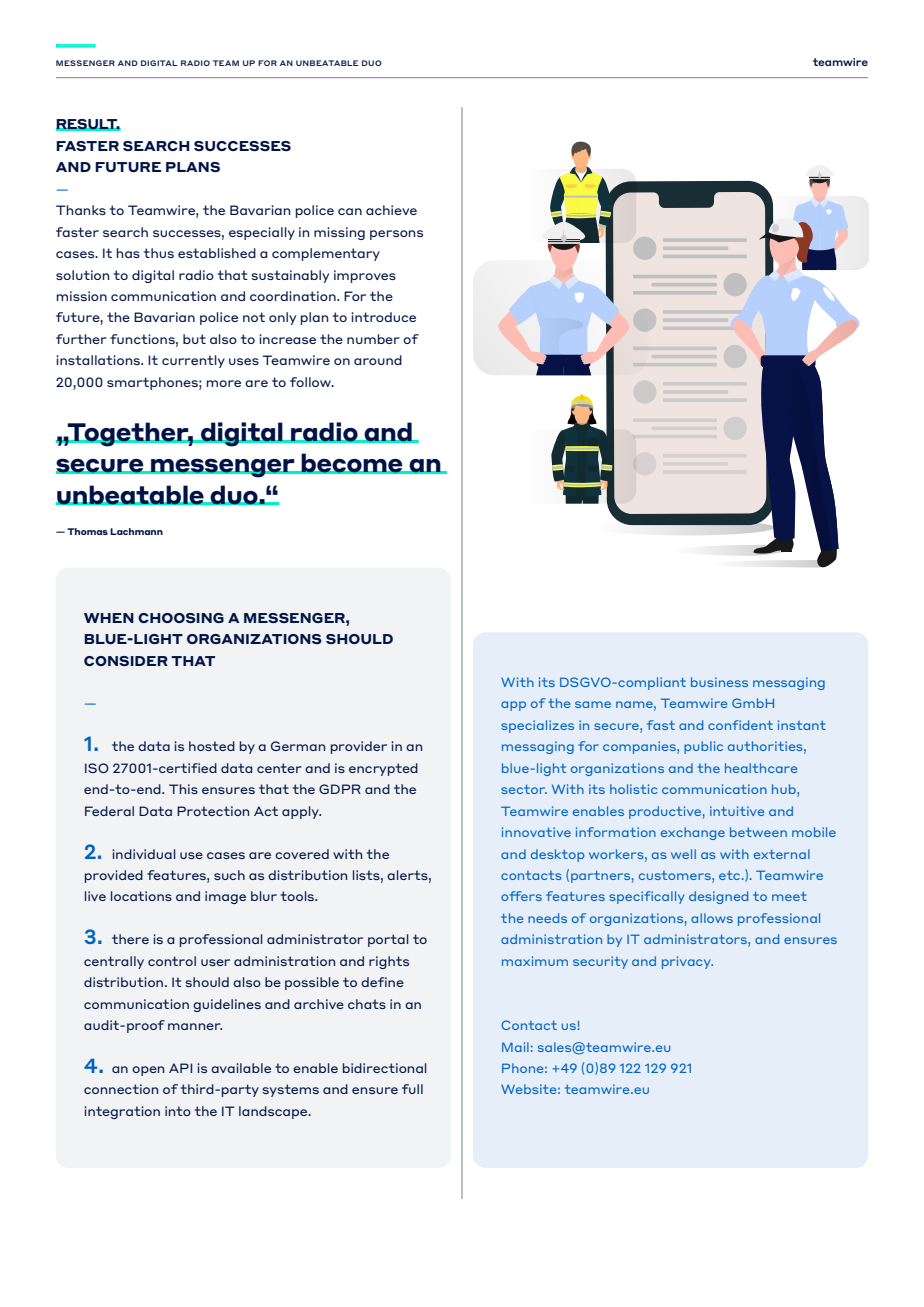  I want to click on thus, so click(159, 253).
